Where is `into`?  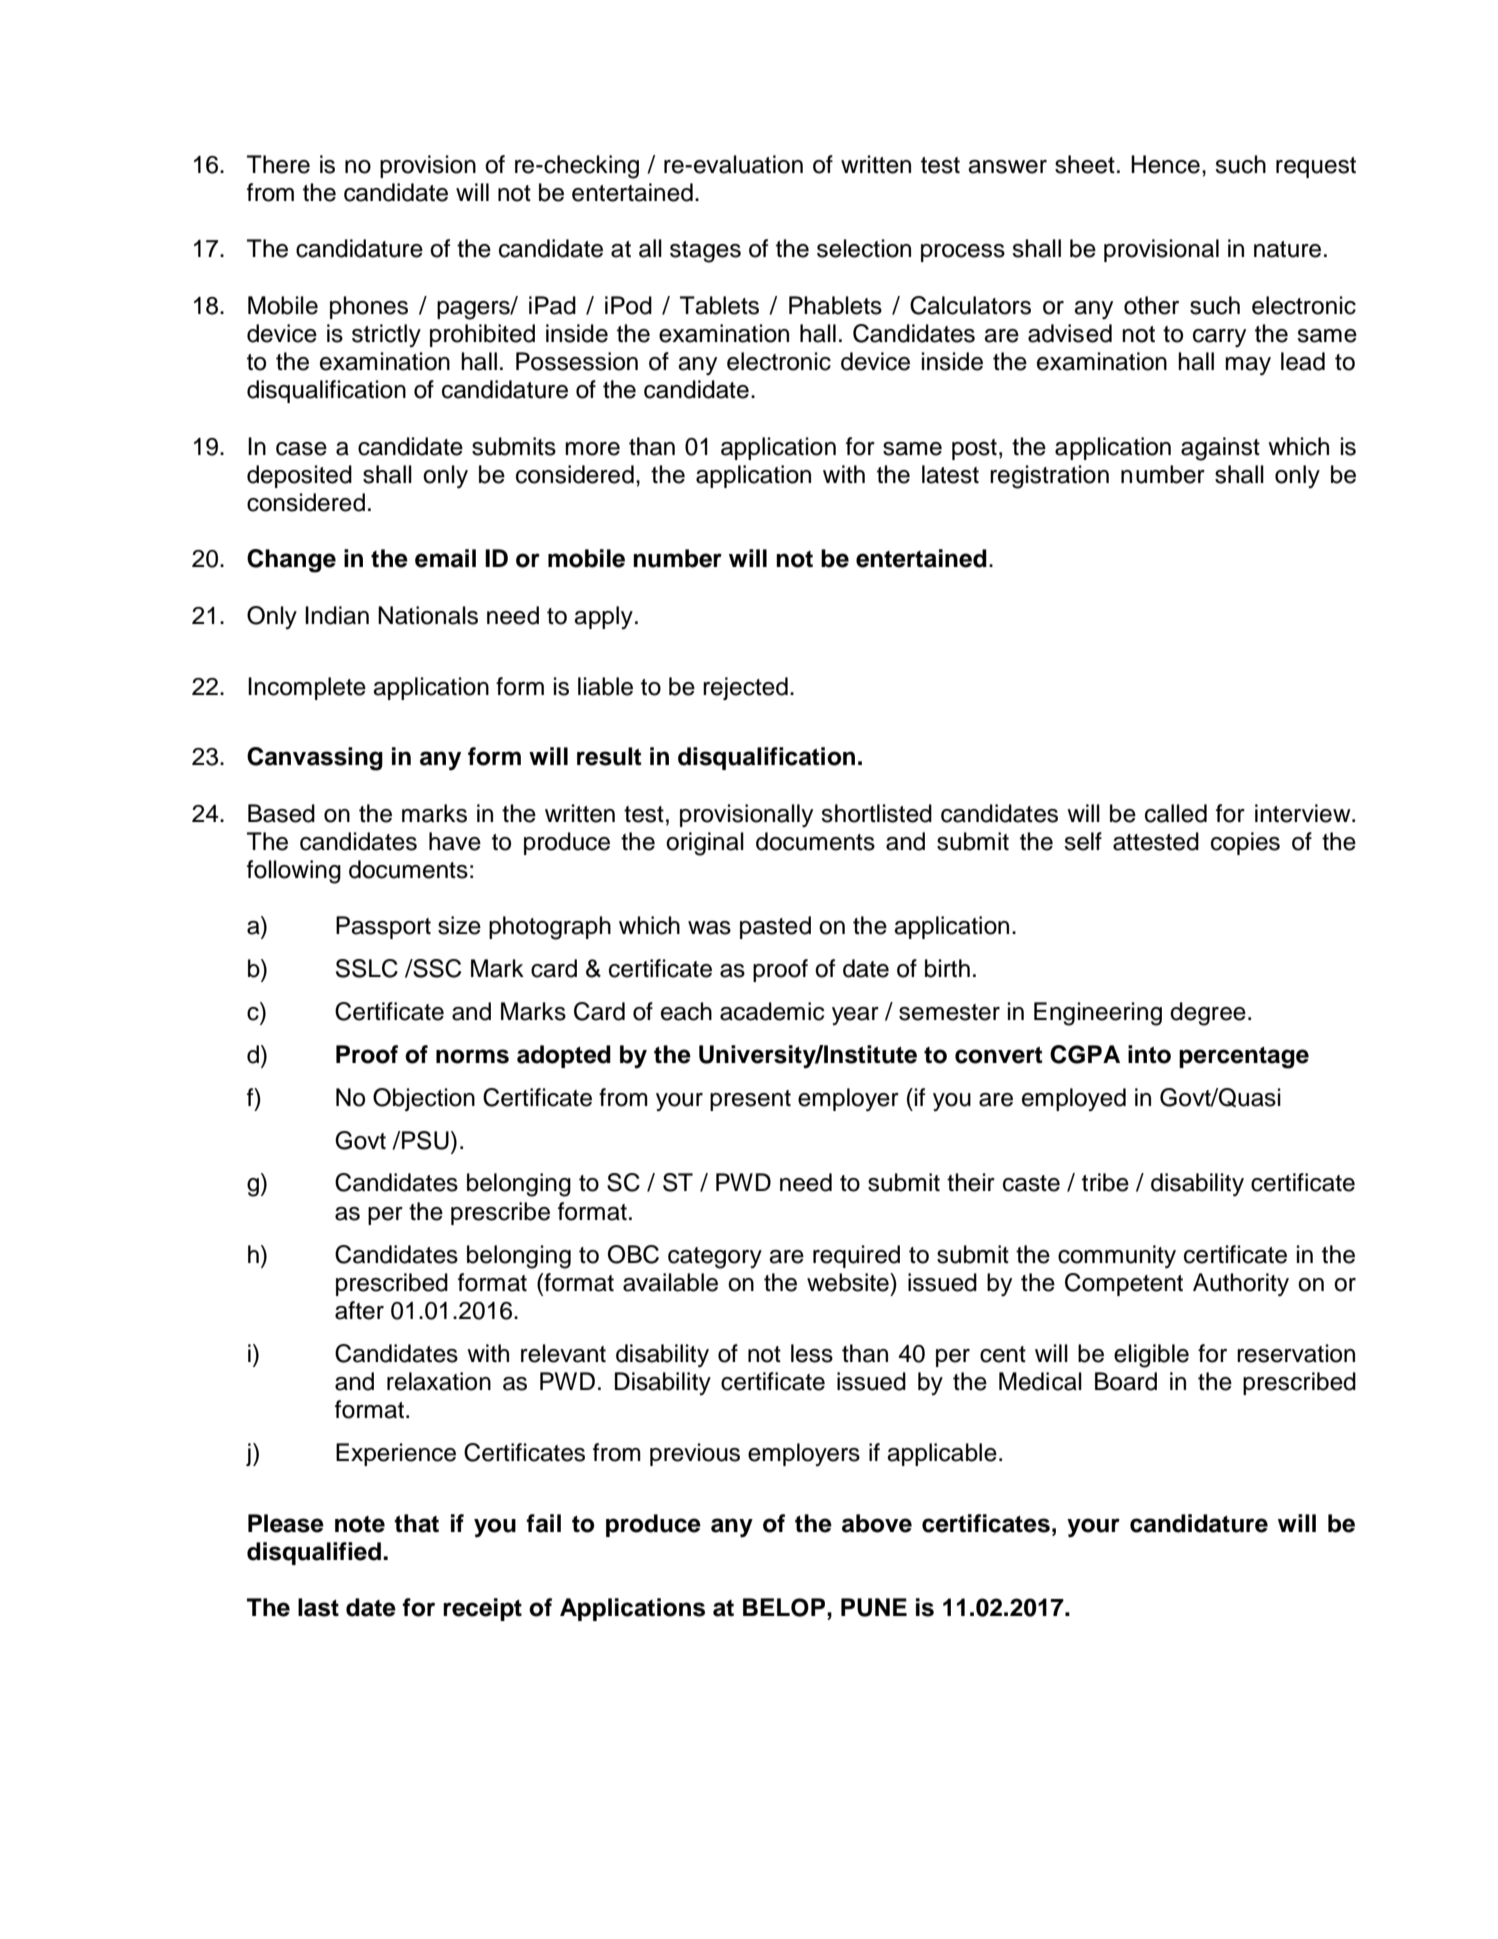 into is located at coordinates (1149, 1054).
